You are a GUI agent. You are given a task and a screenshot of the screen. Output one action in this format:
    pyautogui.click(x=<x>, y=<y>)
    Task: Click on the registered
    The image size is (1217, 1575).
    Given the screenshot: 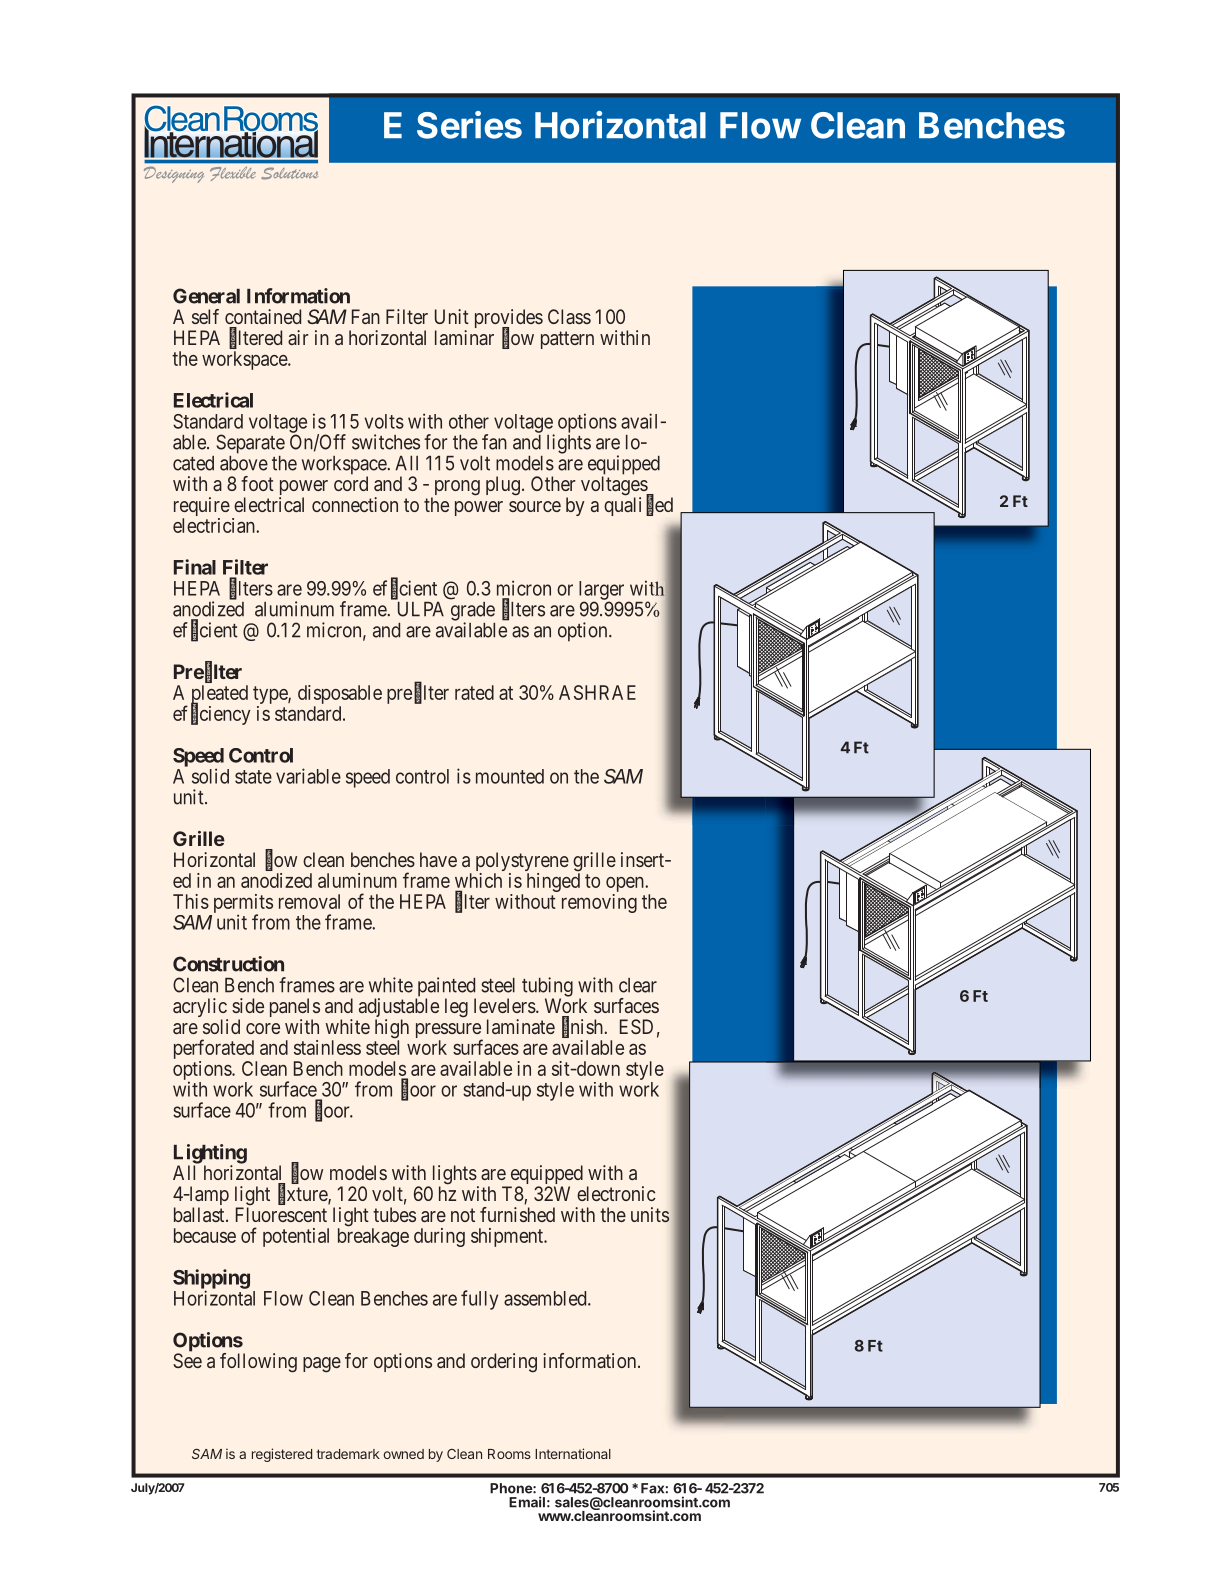 What is the action you would take?
    pyautogui.click(x=282, y=1455)
